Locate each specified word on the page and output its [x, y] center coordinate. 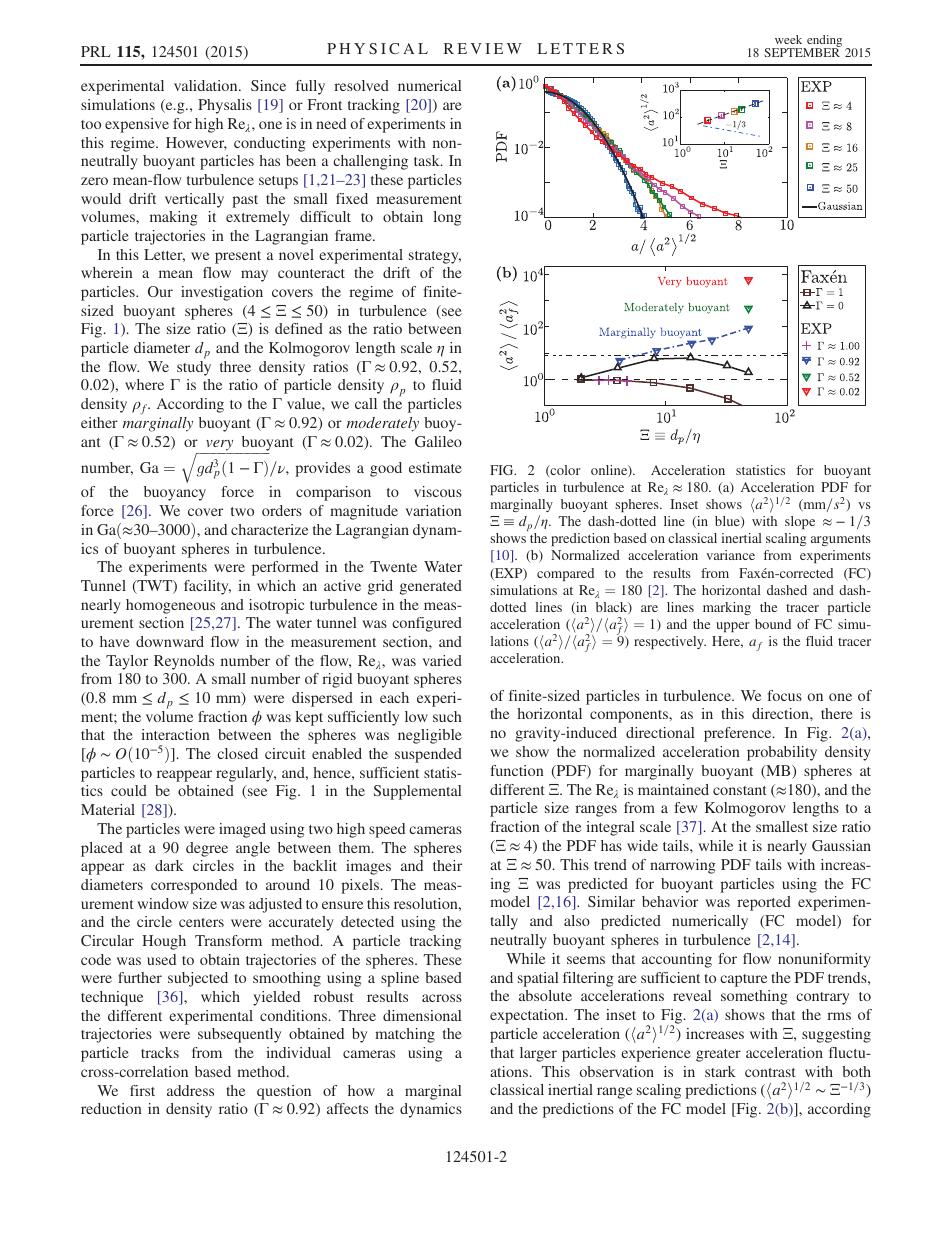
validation [207, 85]
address [190, 1090]
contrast [770, 1072]
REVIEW [483, 48]
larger [538, 1054]
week [788, 39]
